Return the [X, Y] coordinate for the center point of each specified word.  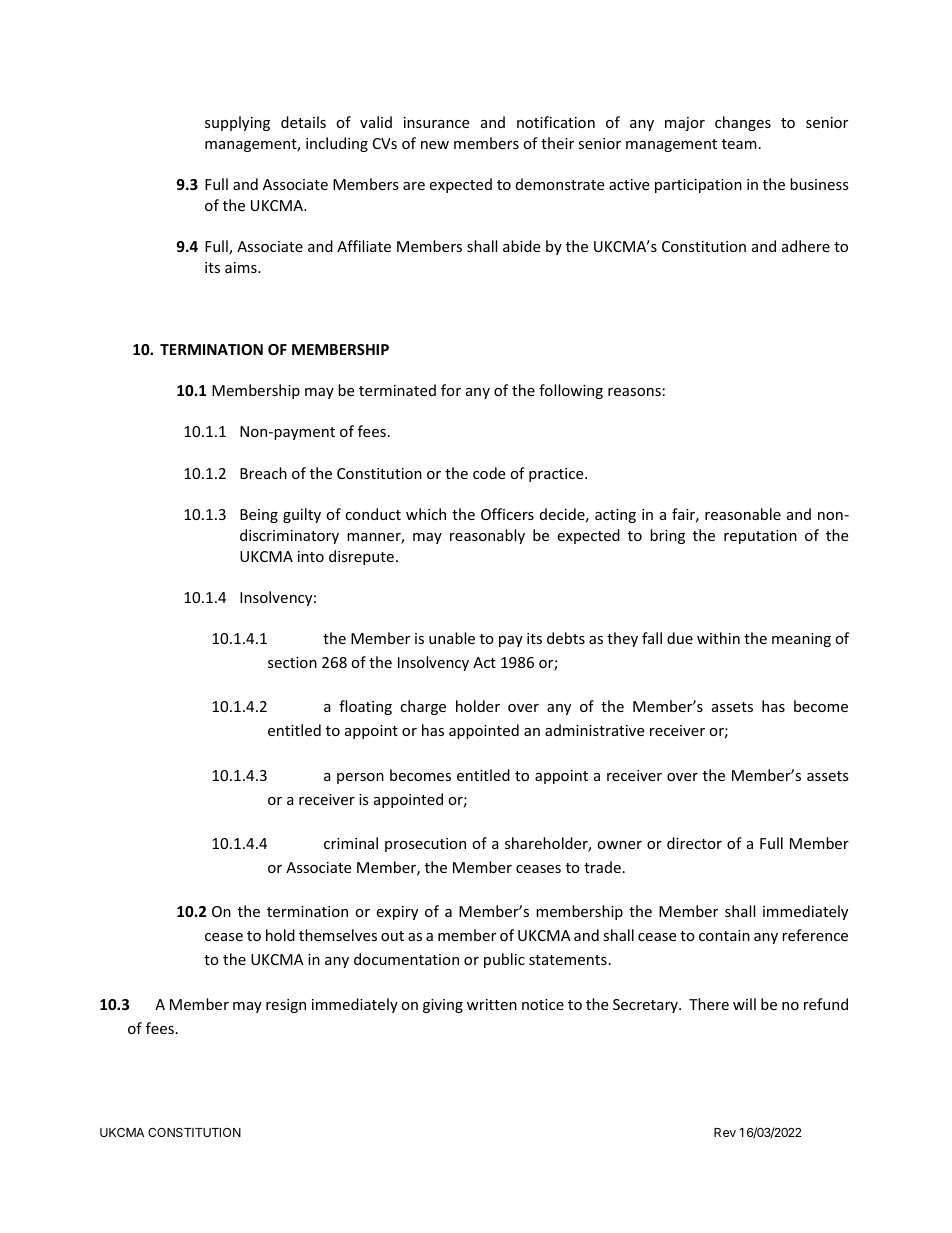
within [718, 638]
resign [286, 1006]
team [739, 144]
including [337, 144]
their [557, 143]
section [292, 662]
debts [566, 638]
